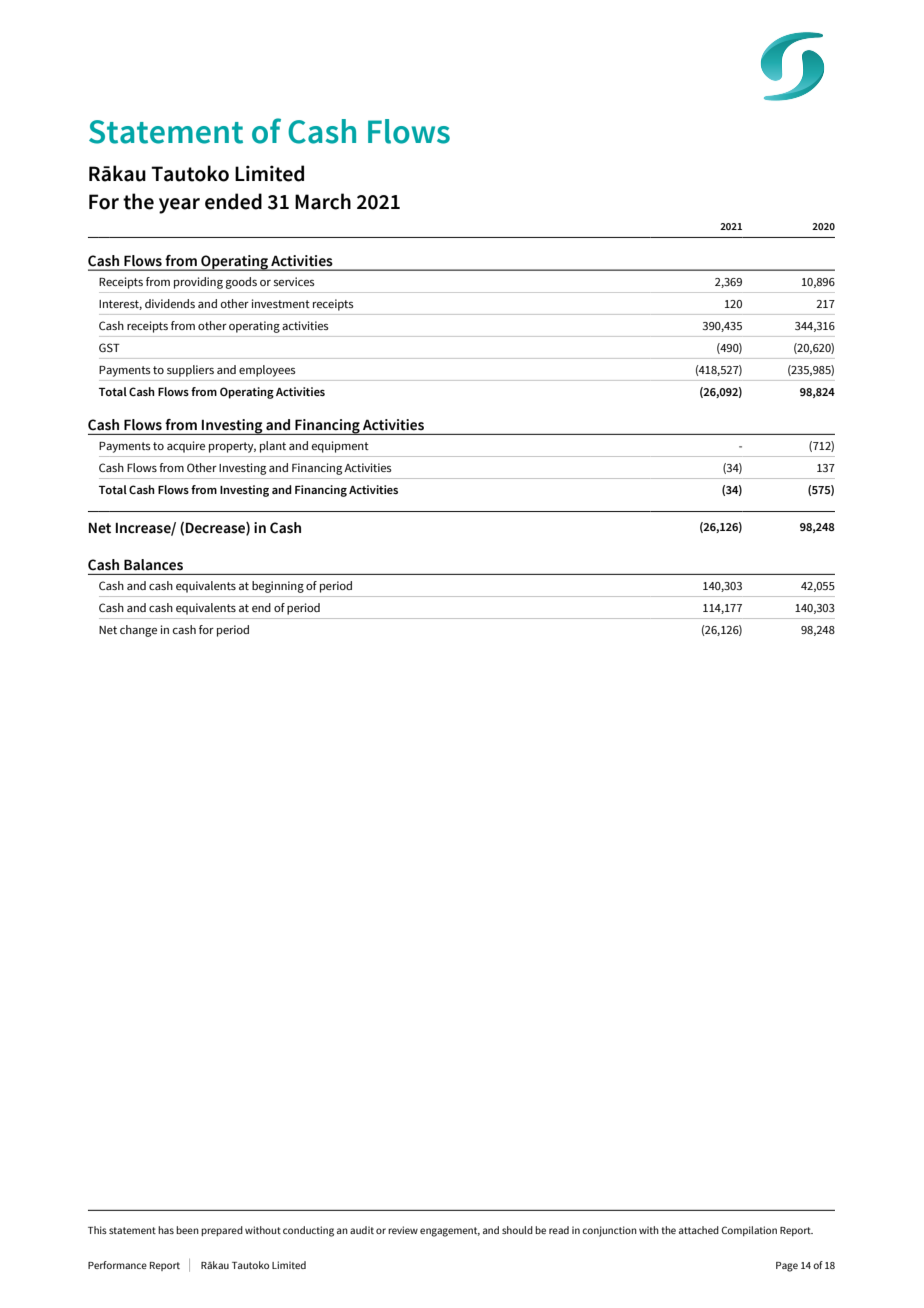  I want to click on services, so click(294, 281).
